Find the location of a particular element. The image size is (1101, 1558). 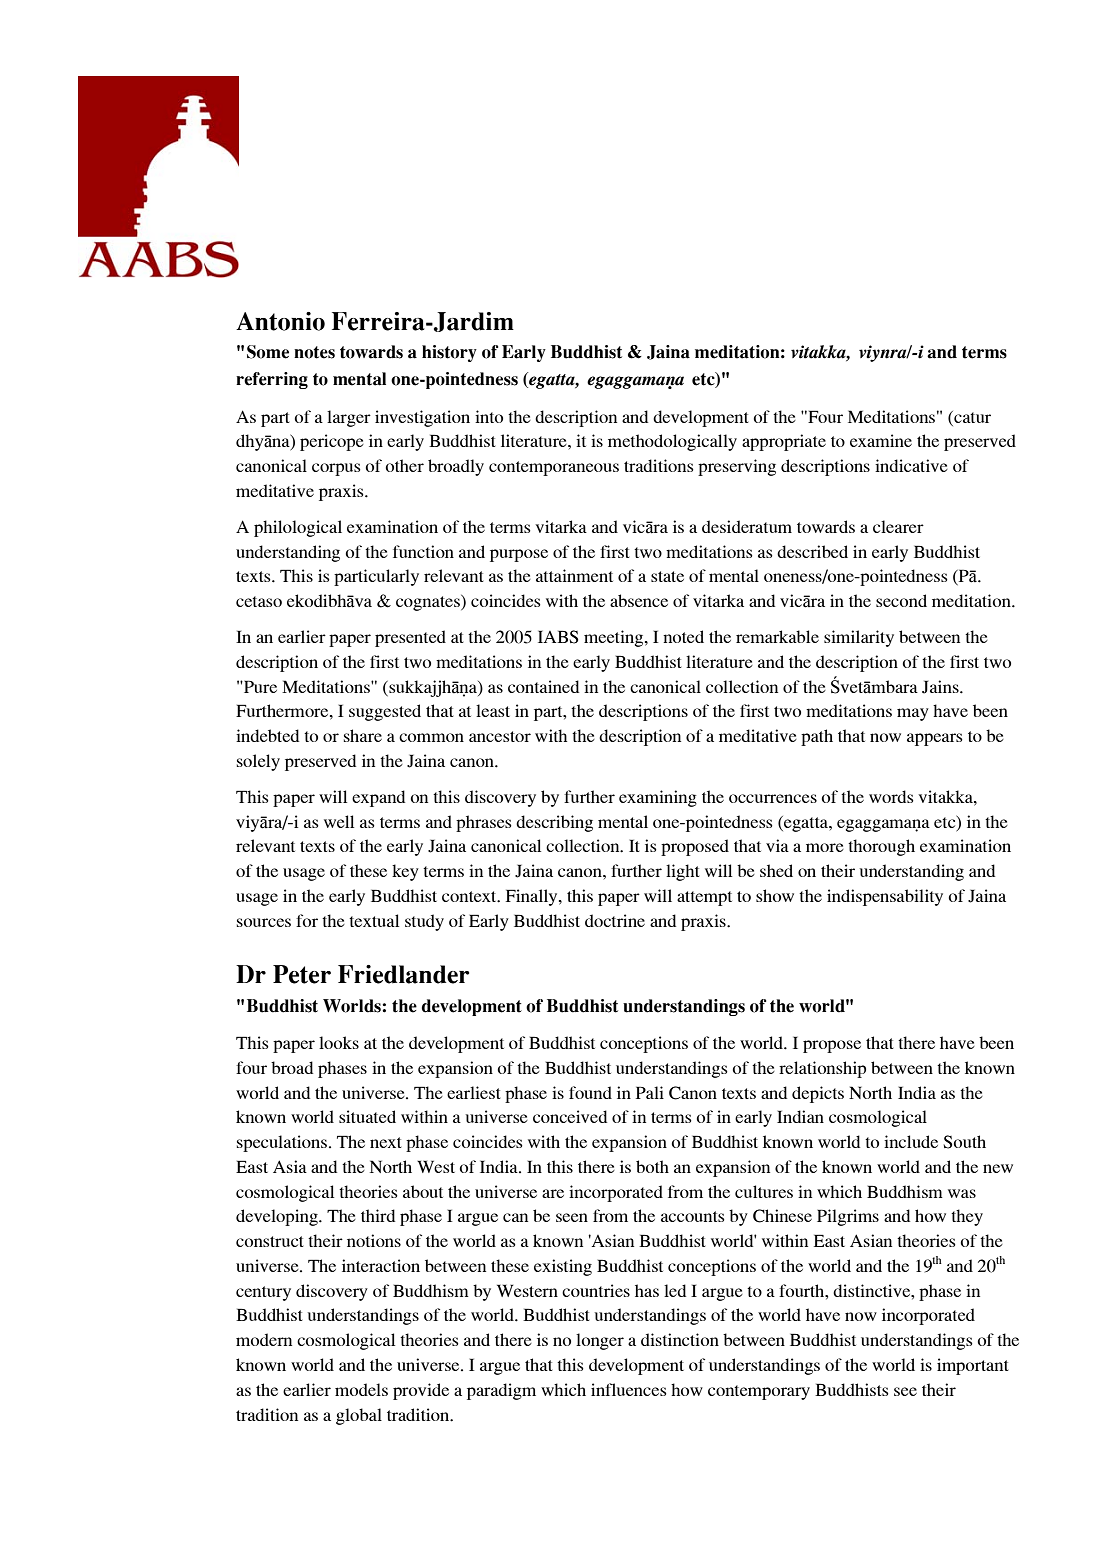

models is located at coordinates (361, 1389).
